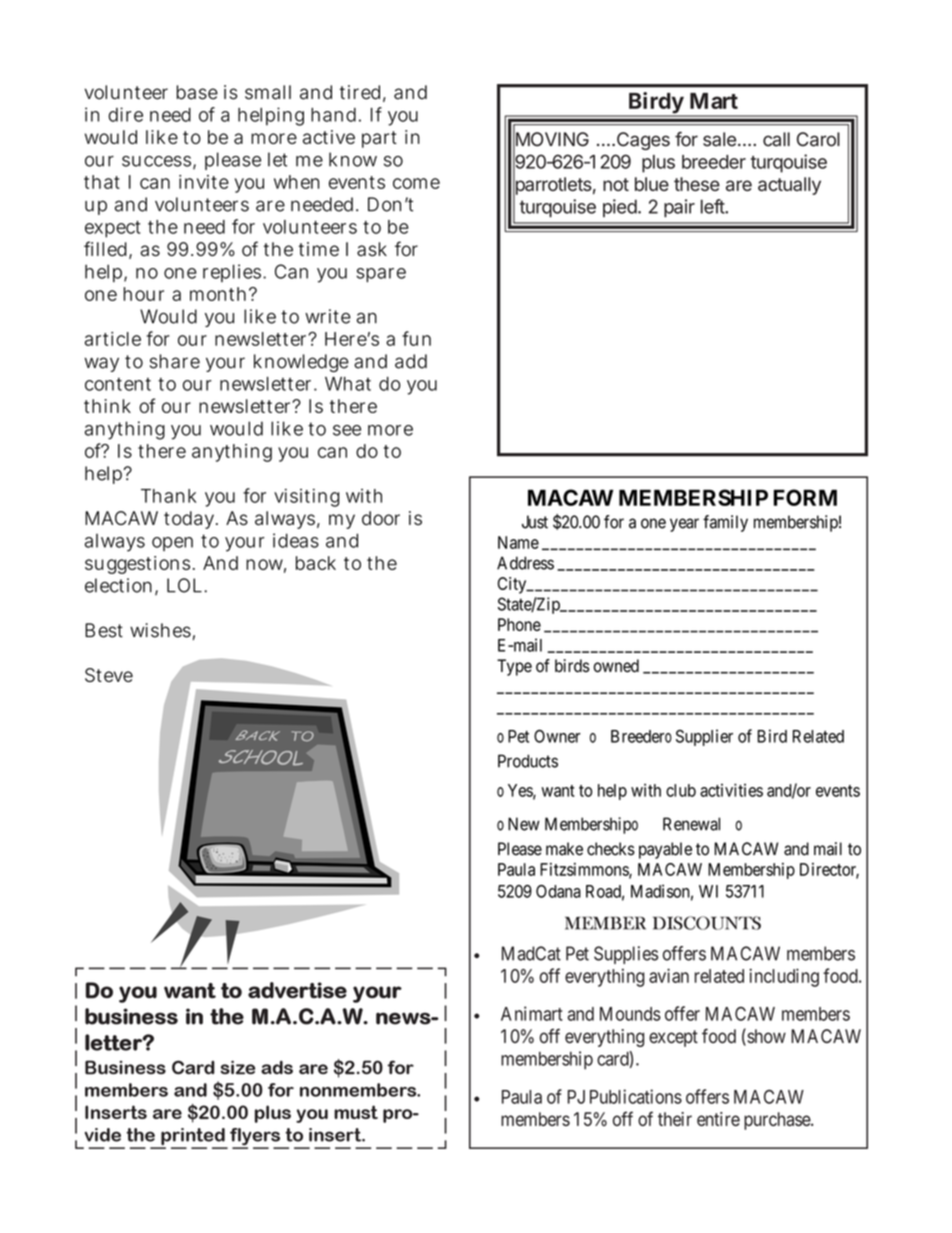 The height and width of the screenshot is (1233, 952). What do you see at coordinates (725, 523) in the screenshot?
I see `family` at bounding box center [725, 523].
